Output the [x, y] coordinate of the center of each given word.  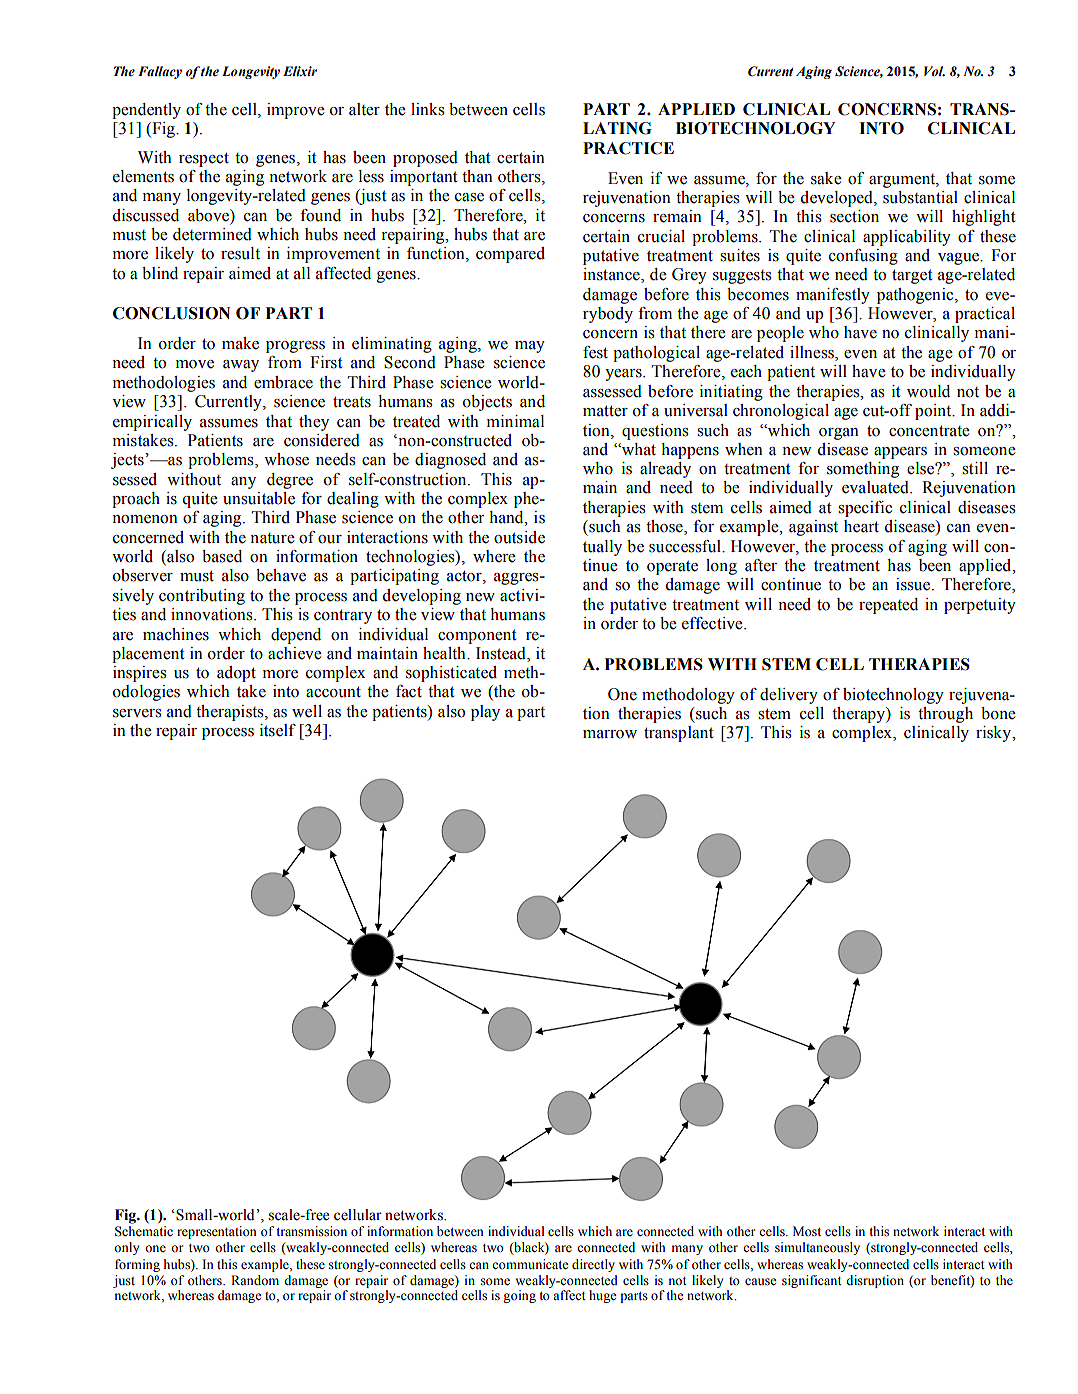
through [945, 715]
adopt [236, 674]
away [241, 366]
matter [605, 411]
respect [204, 159]
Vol [934, 71]
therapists [231, 713]
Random [255, 1280]
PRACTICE [628, 148]
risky [995, 734]
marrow [610, 734]
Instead [502, 654]
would [928, 391]
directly [593, 1265]
